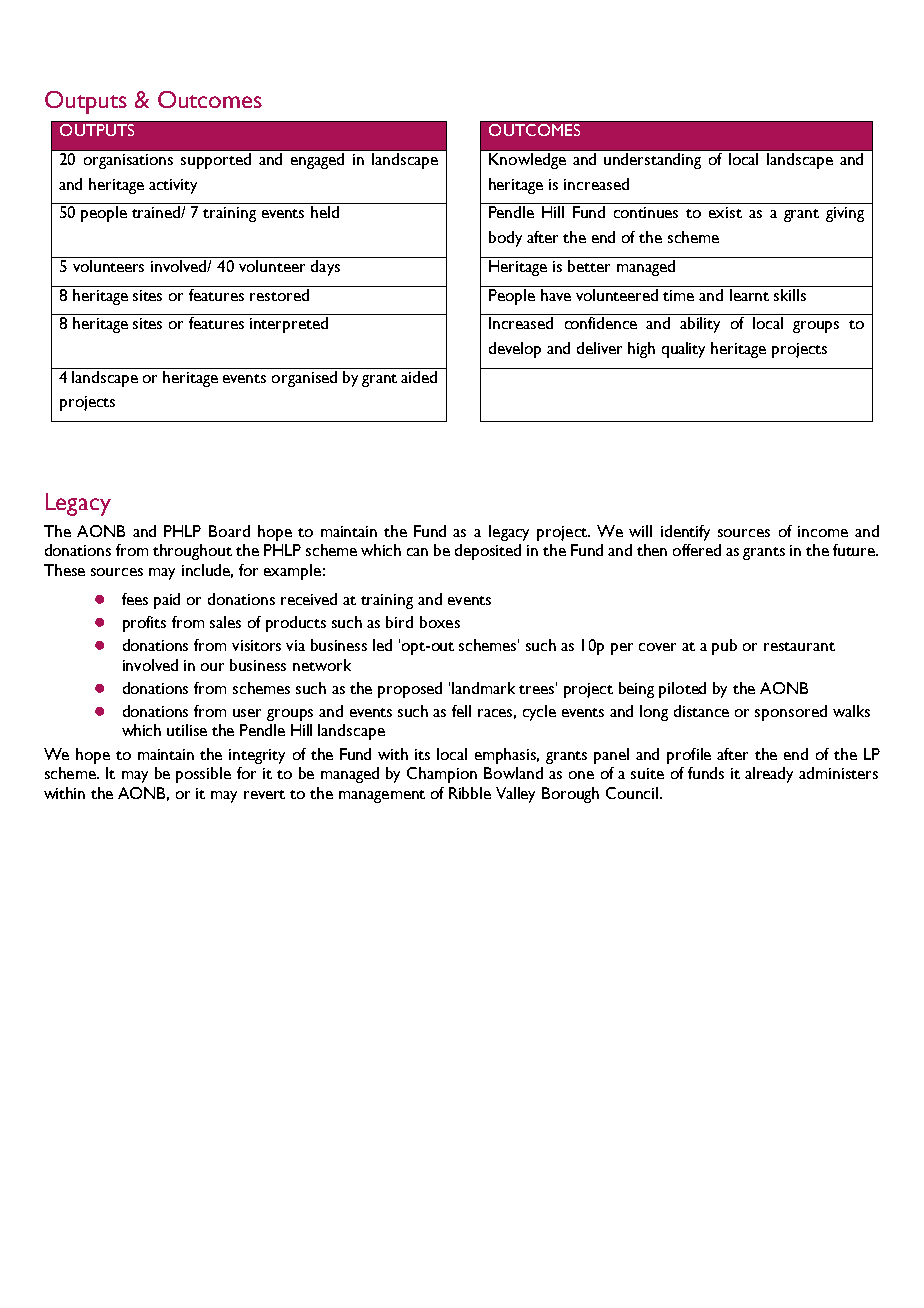  Describe the element at coordinates (203, 775) in the screenshot. I see `possible` at that location.
